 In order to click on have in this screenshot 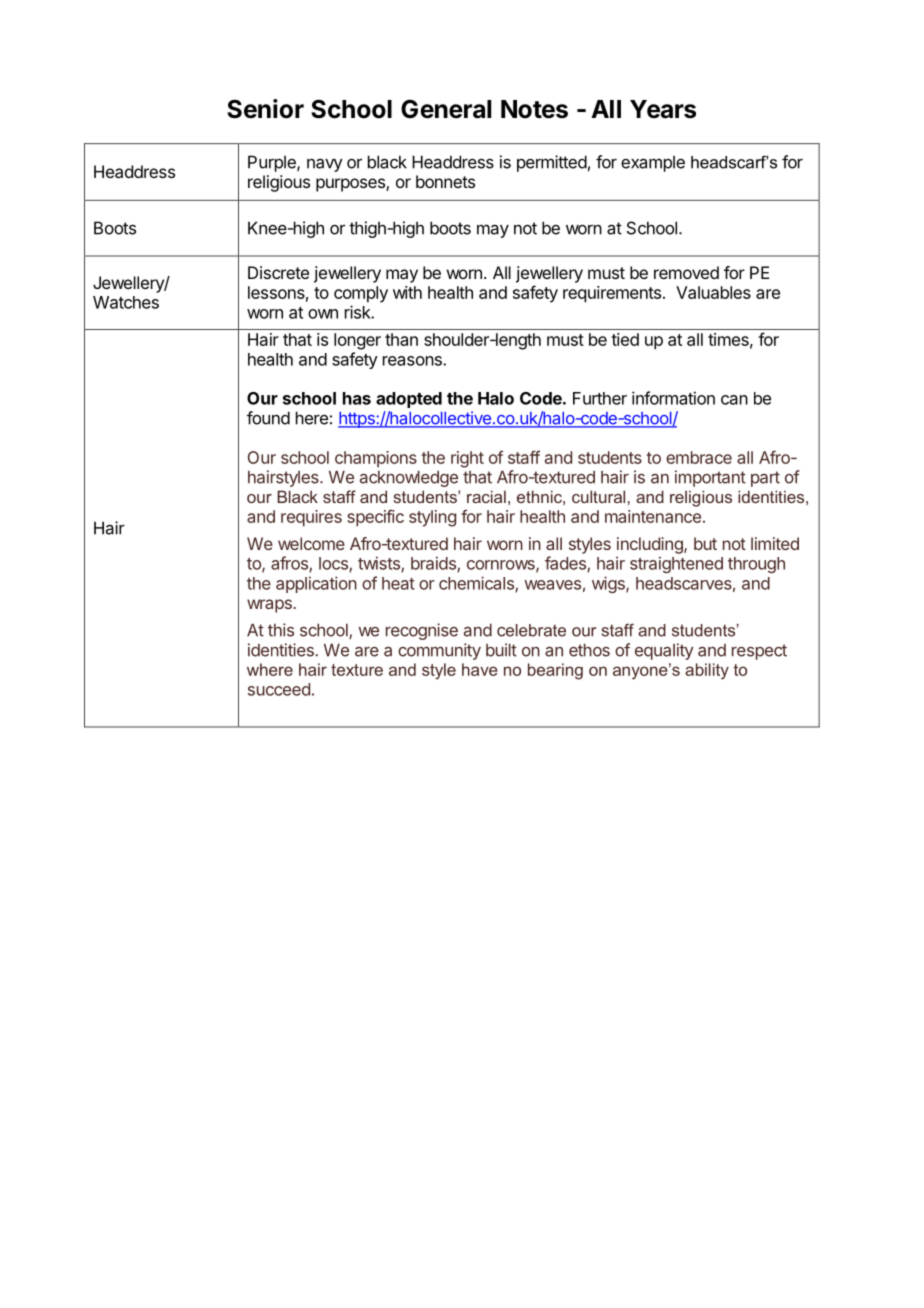, I will do `click(480, 669)`.
